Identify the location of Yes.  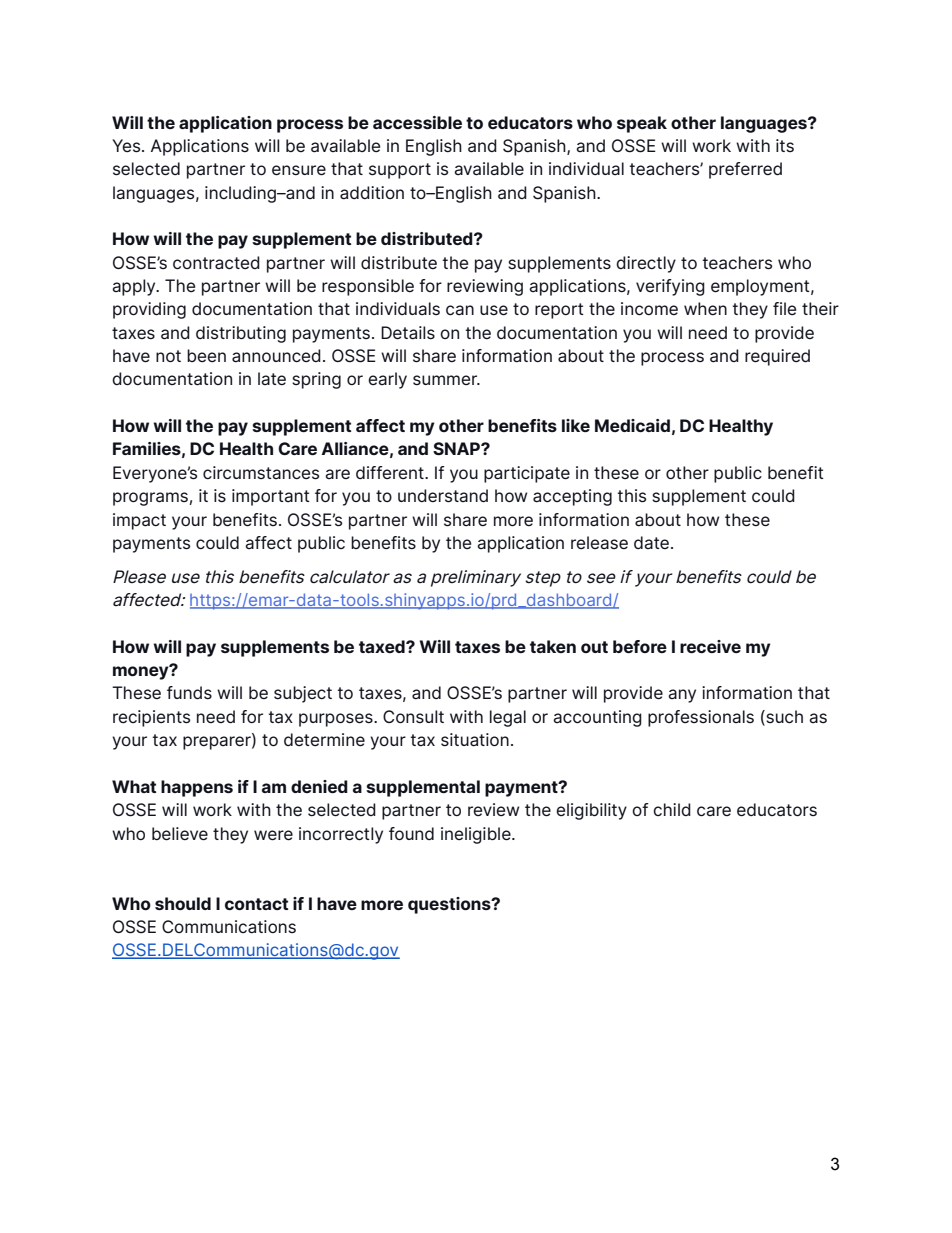
(127, 146).
